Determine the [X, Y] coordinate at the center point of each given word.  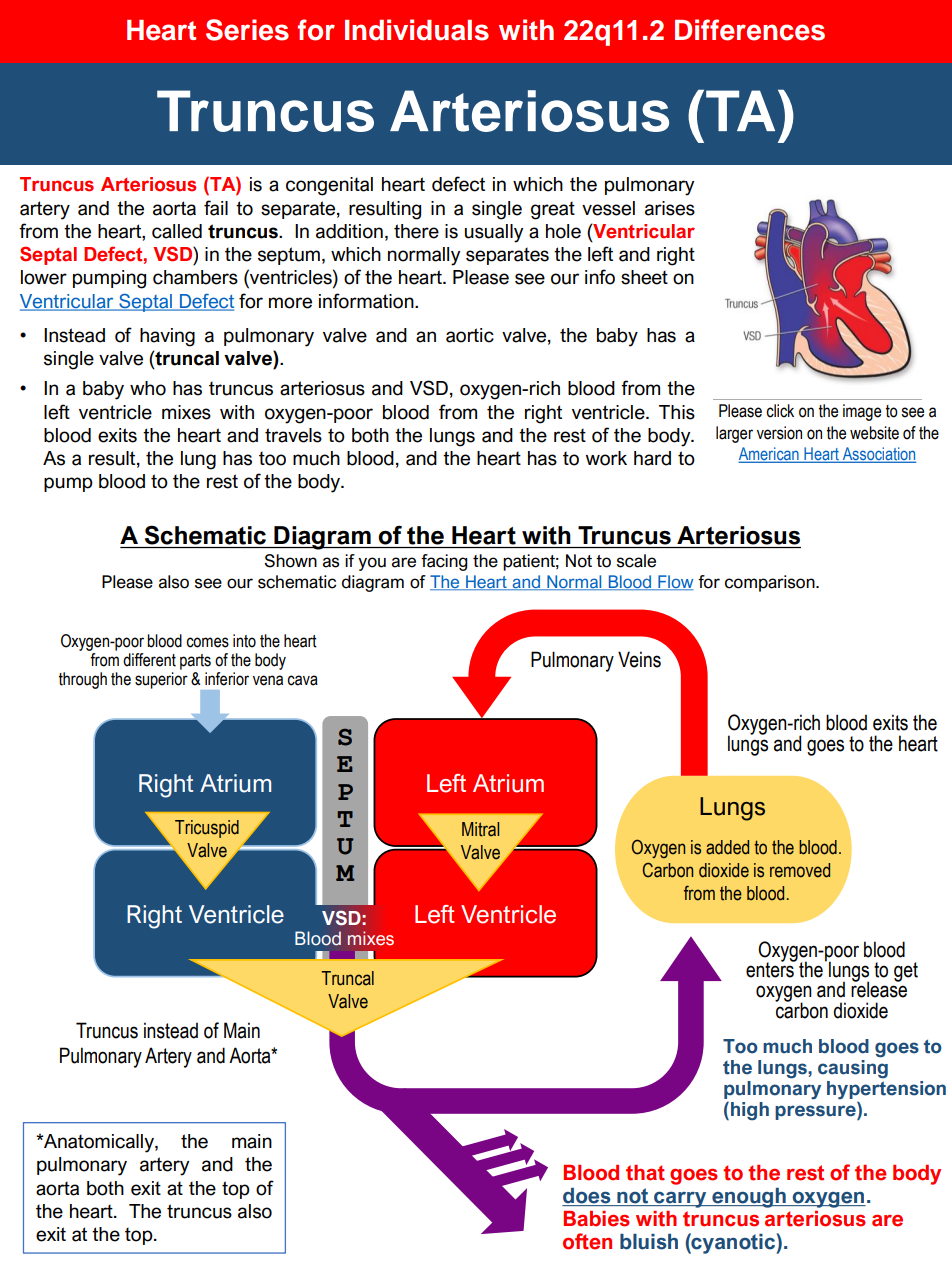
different [149, 660]
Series [247, 30]
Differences [750, 30]
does [587, 1197]
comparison [771, 583]
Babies [597, 1219]
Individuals [417, 30]
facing [444, 562]
